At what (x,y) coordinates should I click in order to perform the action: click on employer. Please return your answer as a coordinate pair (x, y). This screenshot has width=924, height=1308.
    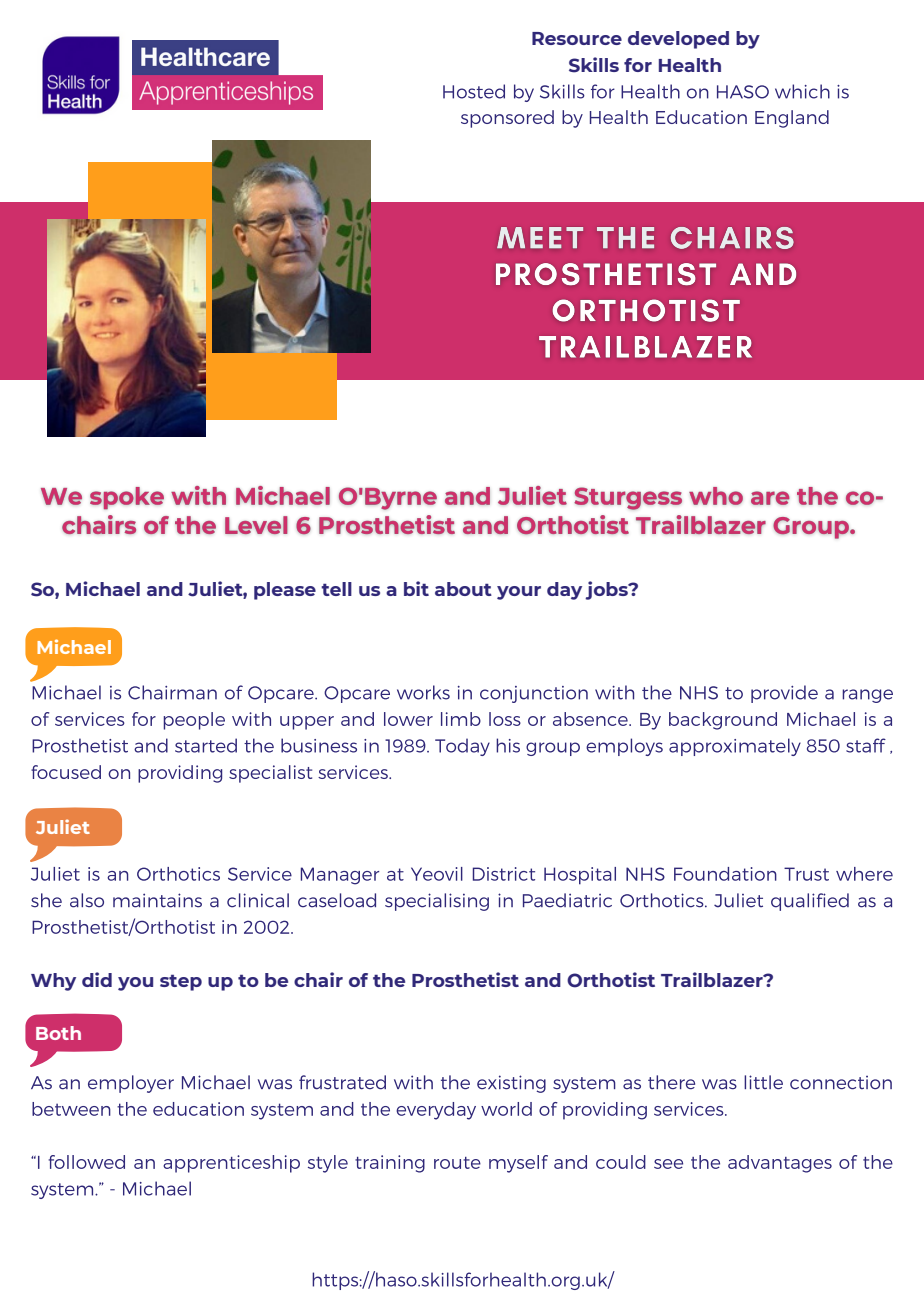
    Looking at the image, I should click on (131, 1084).
